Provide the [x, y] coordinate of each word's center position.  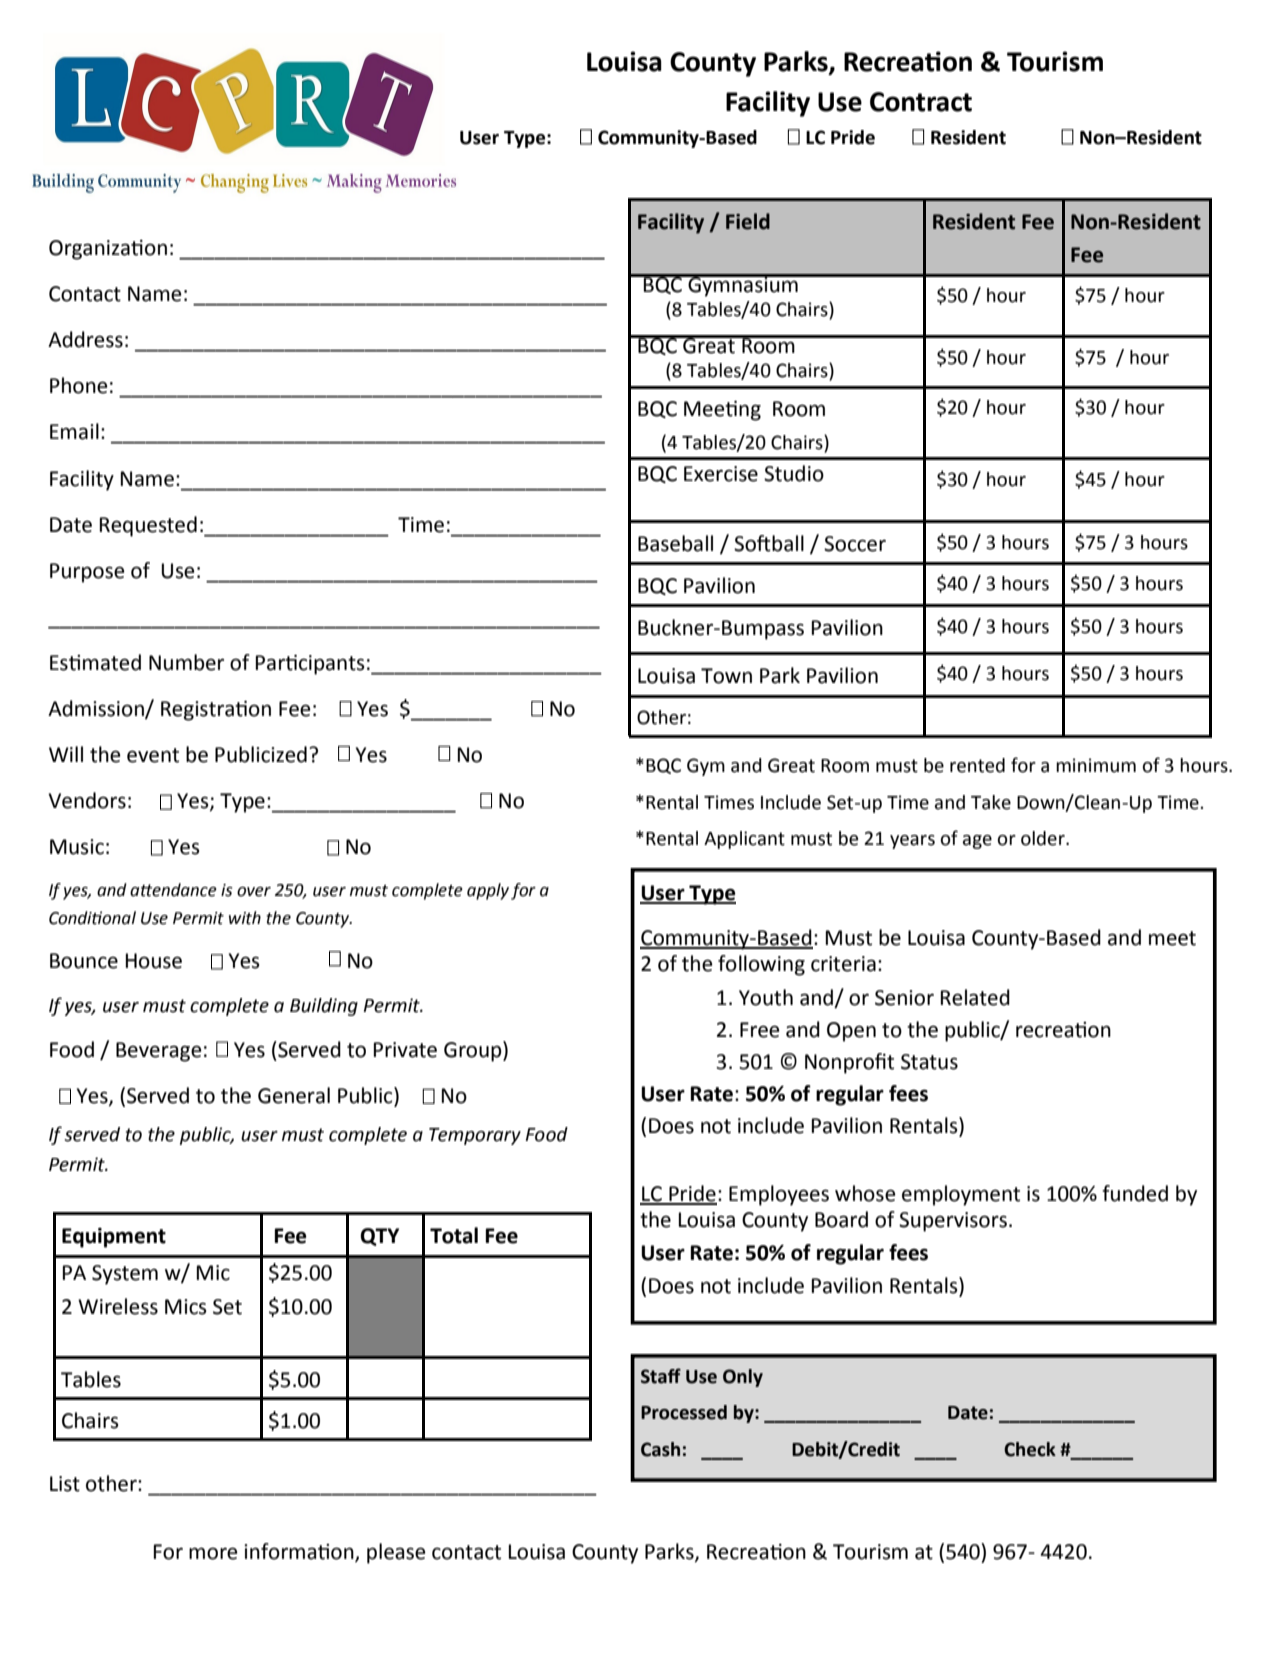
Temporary [475, 1136]
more [213, 1553]
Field [748, 221]
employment [961, 1195]
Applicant [744, 840]
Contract [921, 102]
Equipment [114, 1238]
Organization [108, 250]
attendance [173, 890]
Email [74, 431]
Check [1030, 1449]
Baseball [675, 543]
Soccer [855, 544]
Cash [660, 1449]
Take [991, 802]
